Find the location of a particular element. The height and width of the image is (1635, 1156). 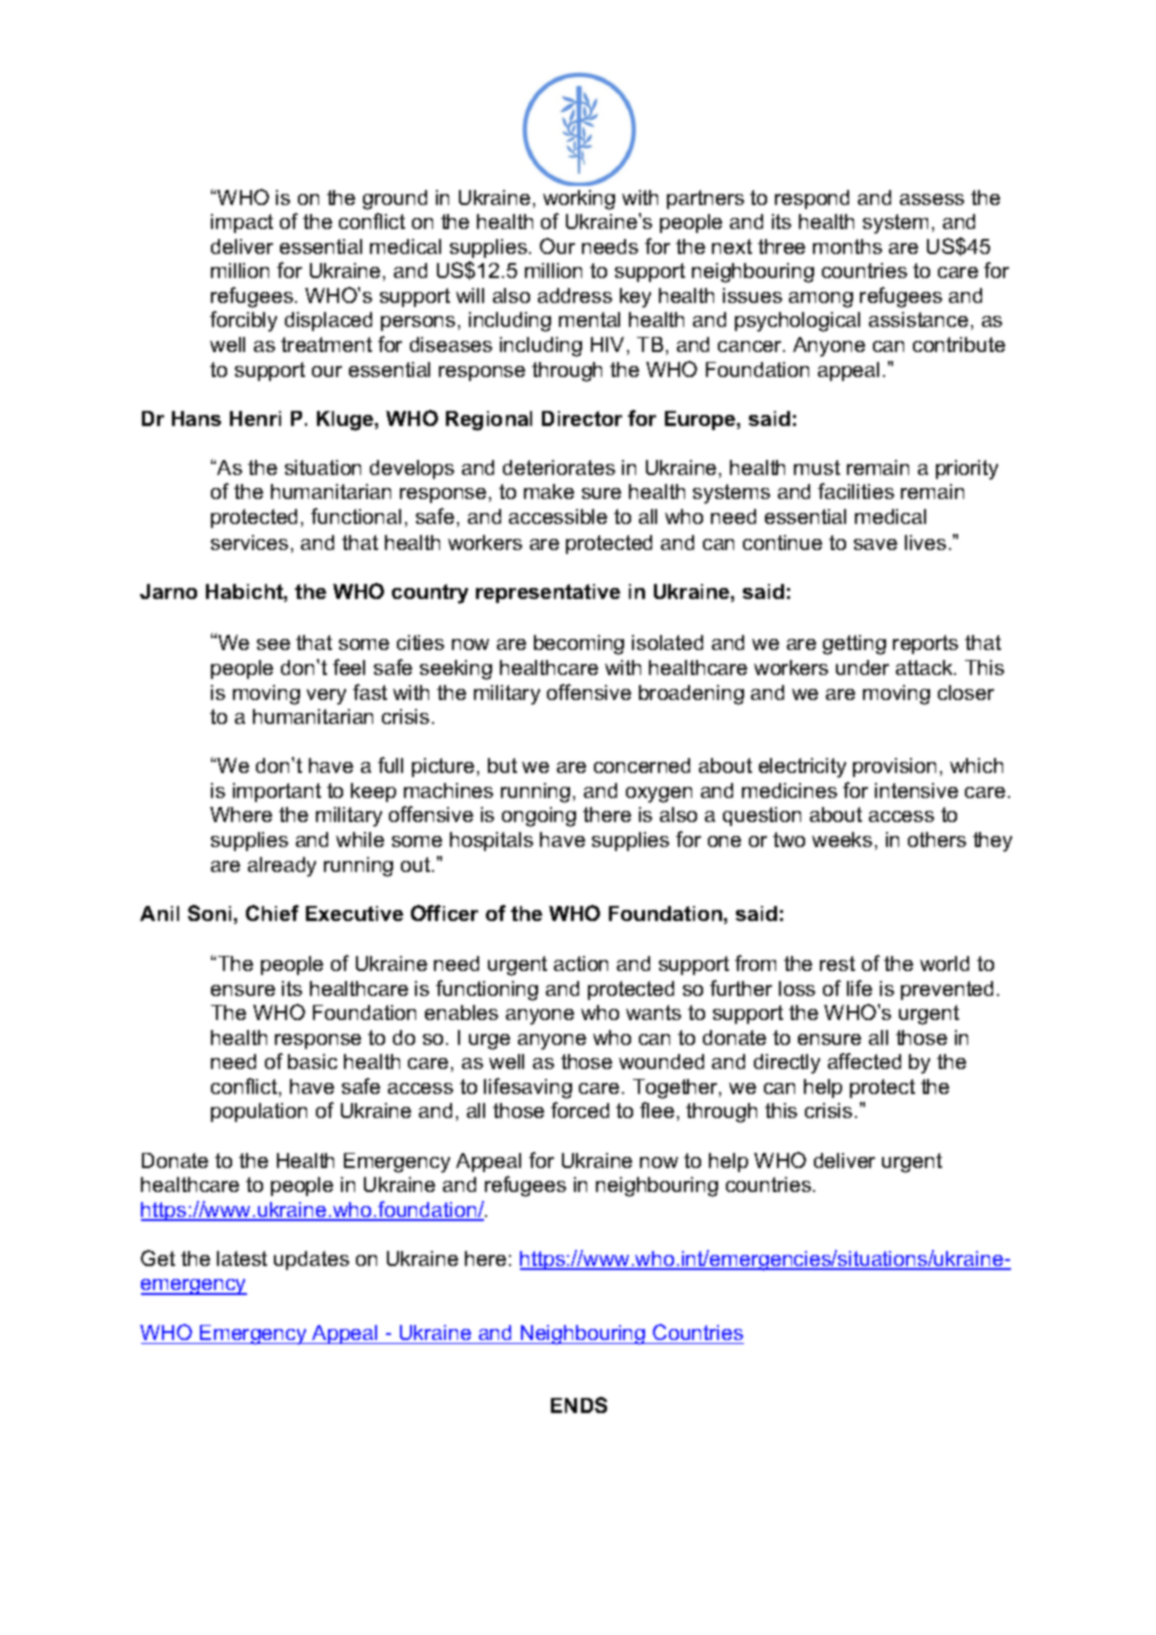

impact is located at coordinates (242, 223).
